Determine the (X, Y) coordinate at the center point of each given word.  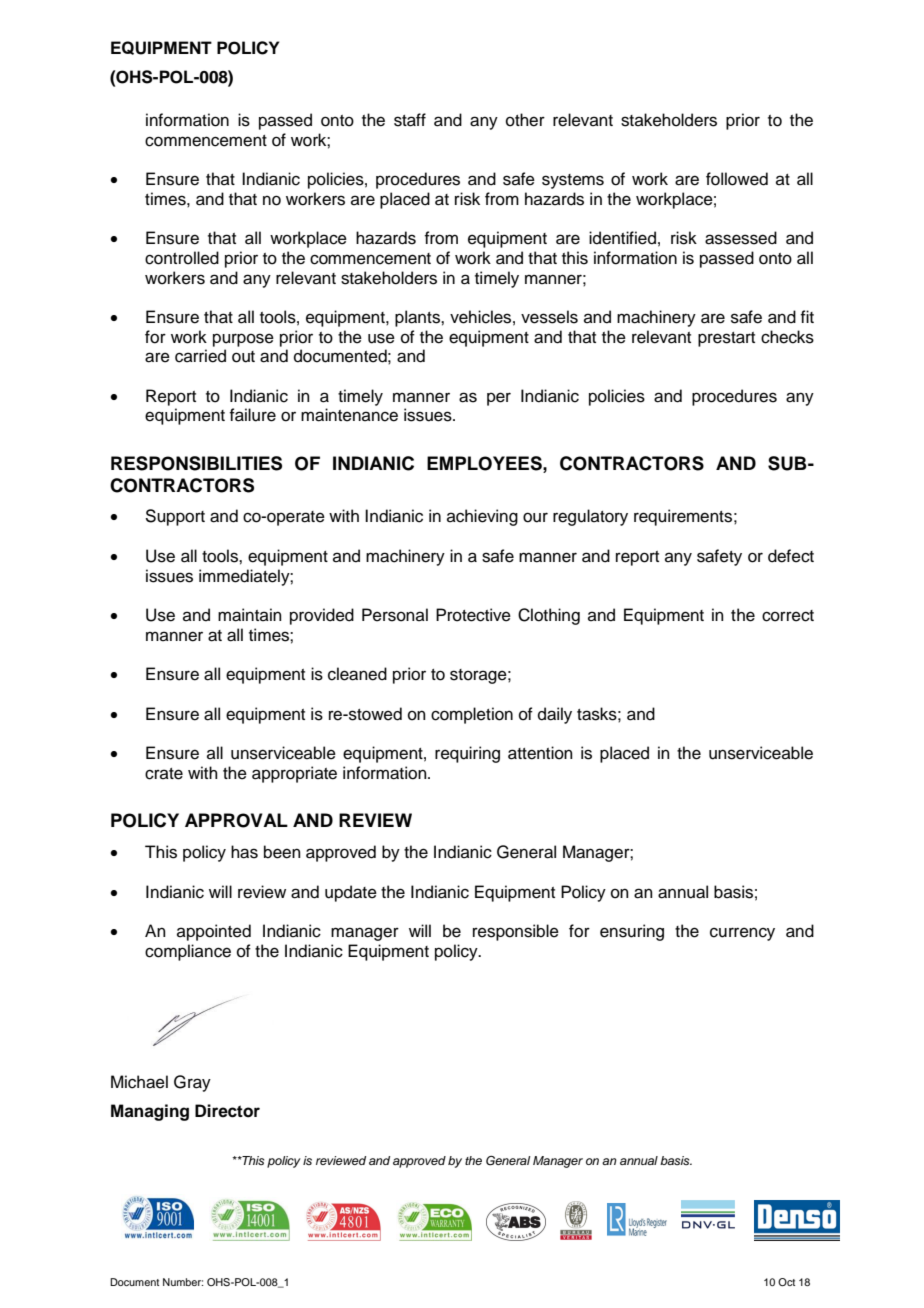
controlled (182, 258)
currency (742, 934)
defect (791, 556)
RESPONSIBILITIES (196, 463)
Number (183, 1282)
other (525, 120)
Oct (786, 1282)
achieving (482, 517)
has (244, 852)
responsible (516, 932)
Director (227, 1111)
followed (737, 179)
